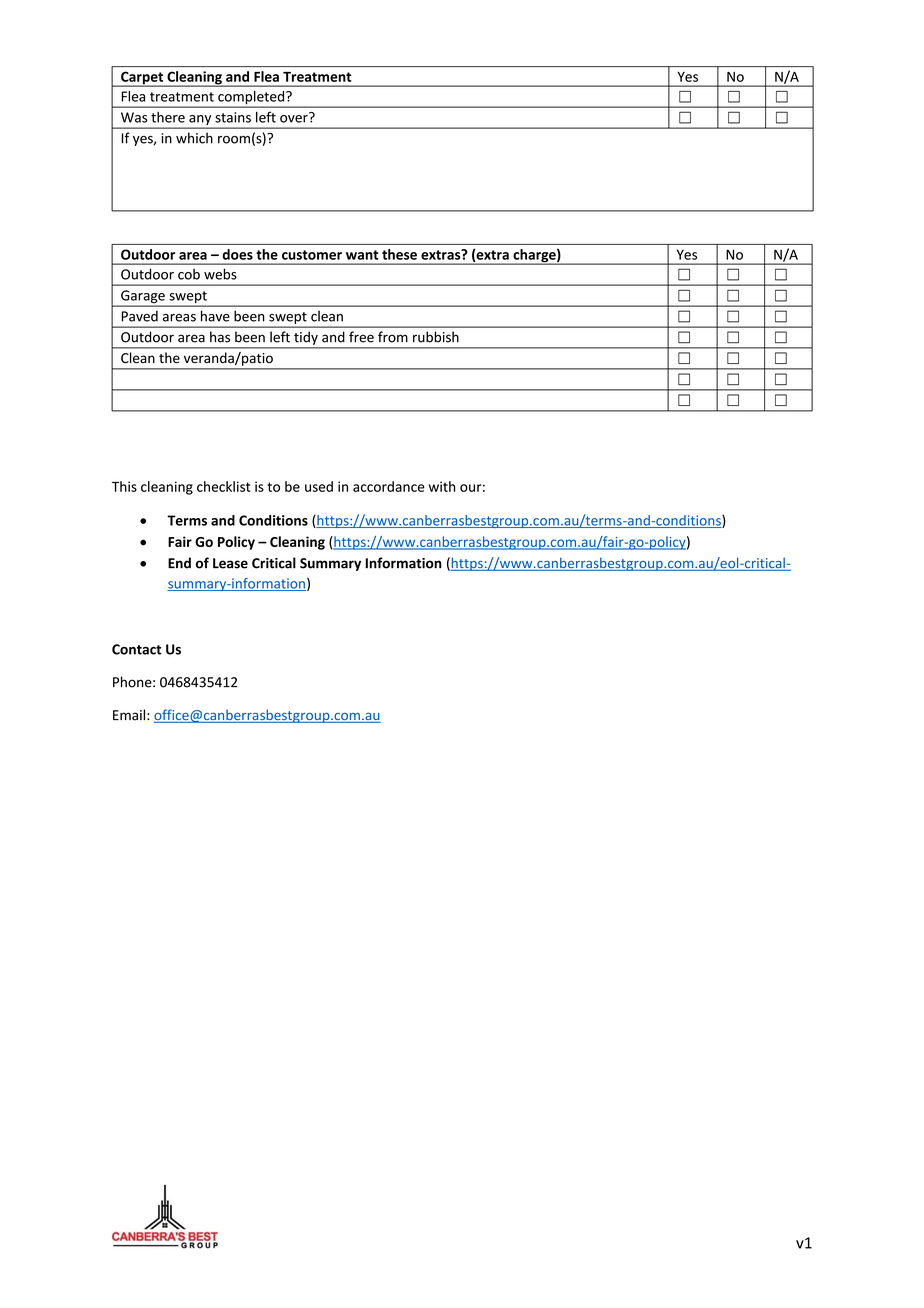  What do you see at coordinates (295, 118) in the page?
I see `over` at bounding box center [295, 118].
